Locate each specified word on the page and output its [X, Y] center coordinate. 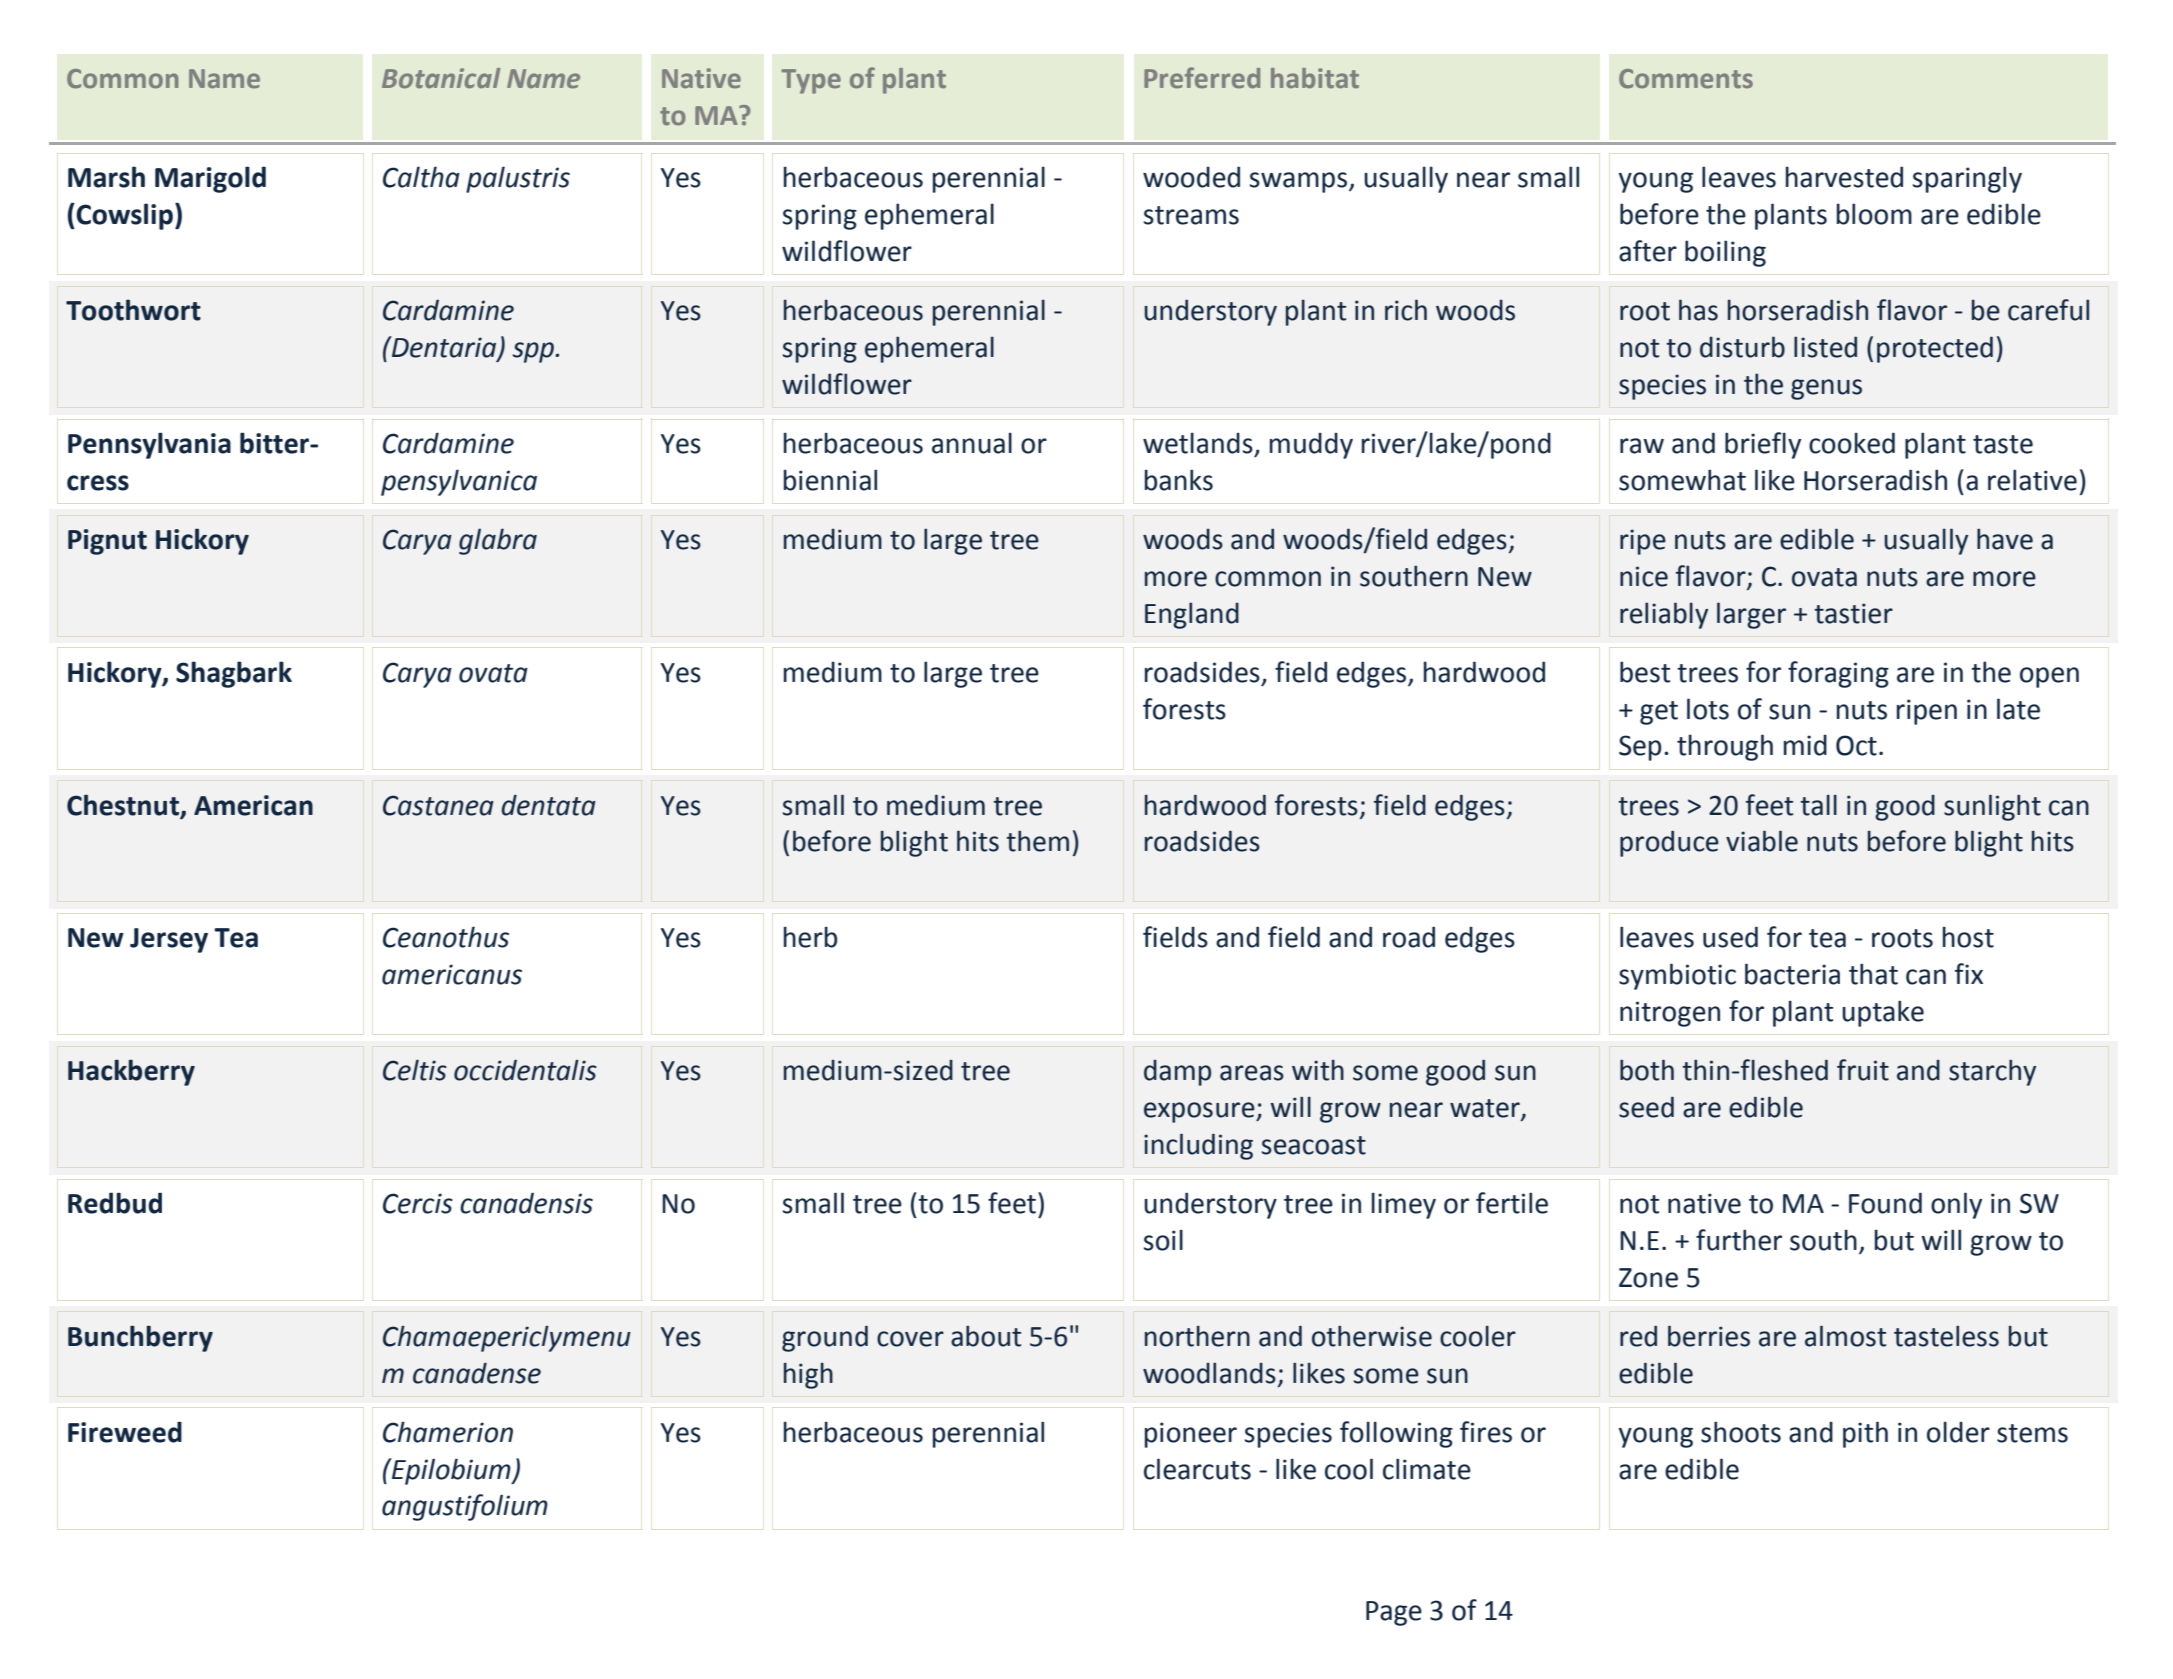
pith [1865, 1434]
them [1037, 841]
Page [1394, 1613]
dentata [548, 805]
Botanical [441, 78]
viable [1762, 841]
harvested [1844, 177]
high [808, 1376]
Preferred [1202, 78]
